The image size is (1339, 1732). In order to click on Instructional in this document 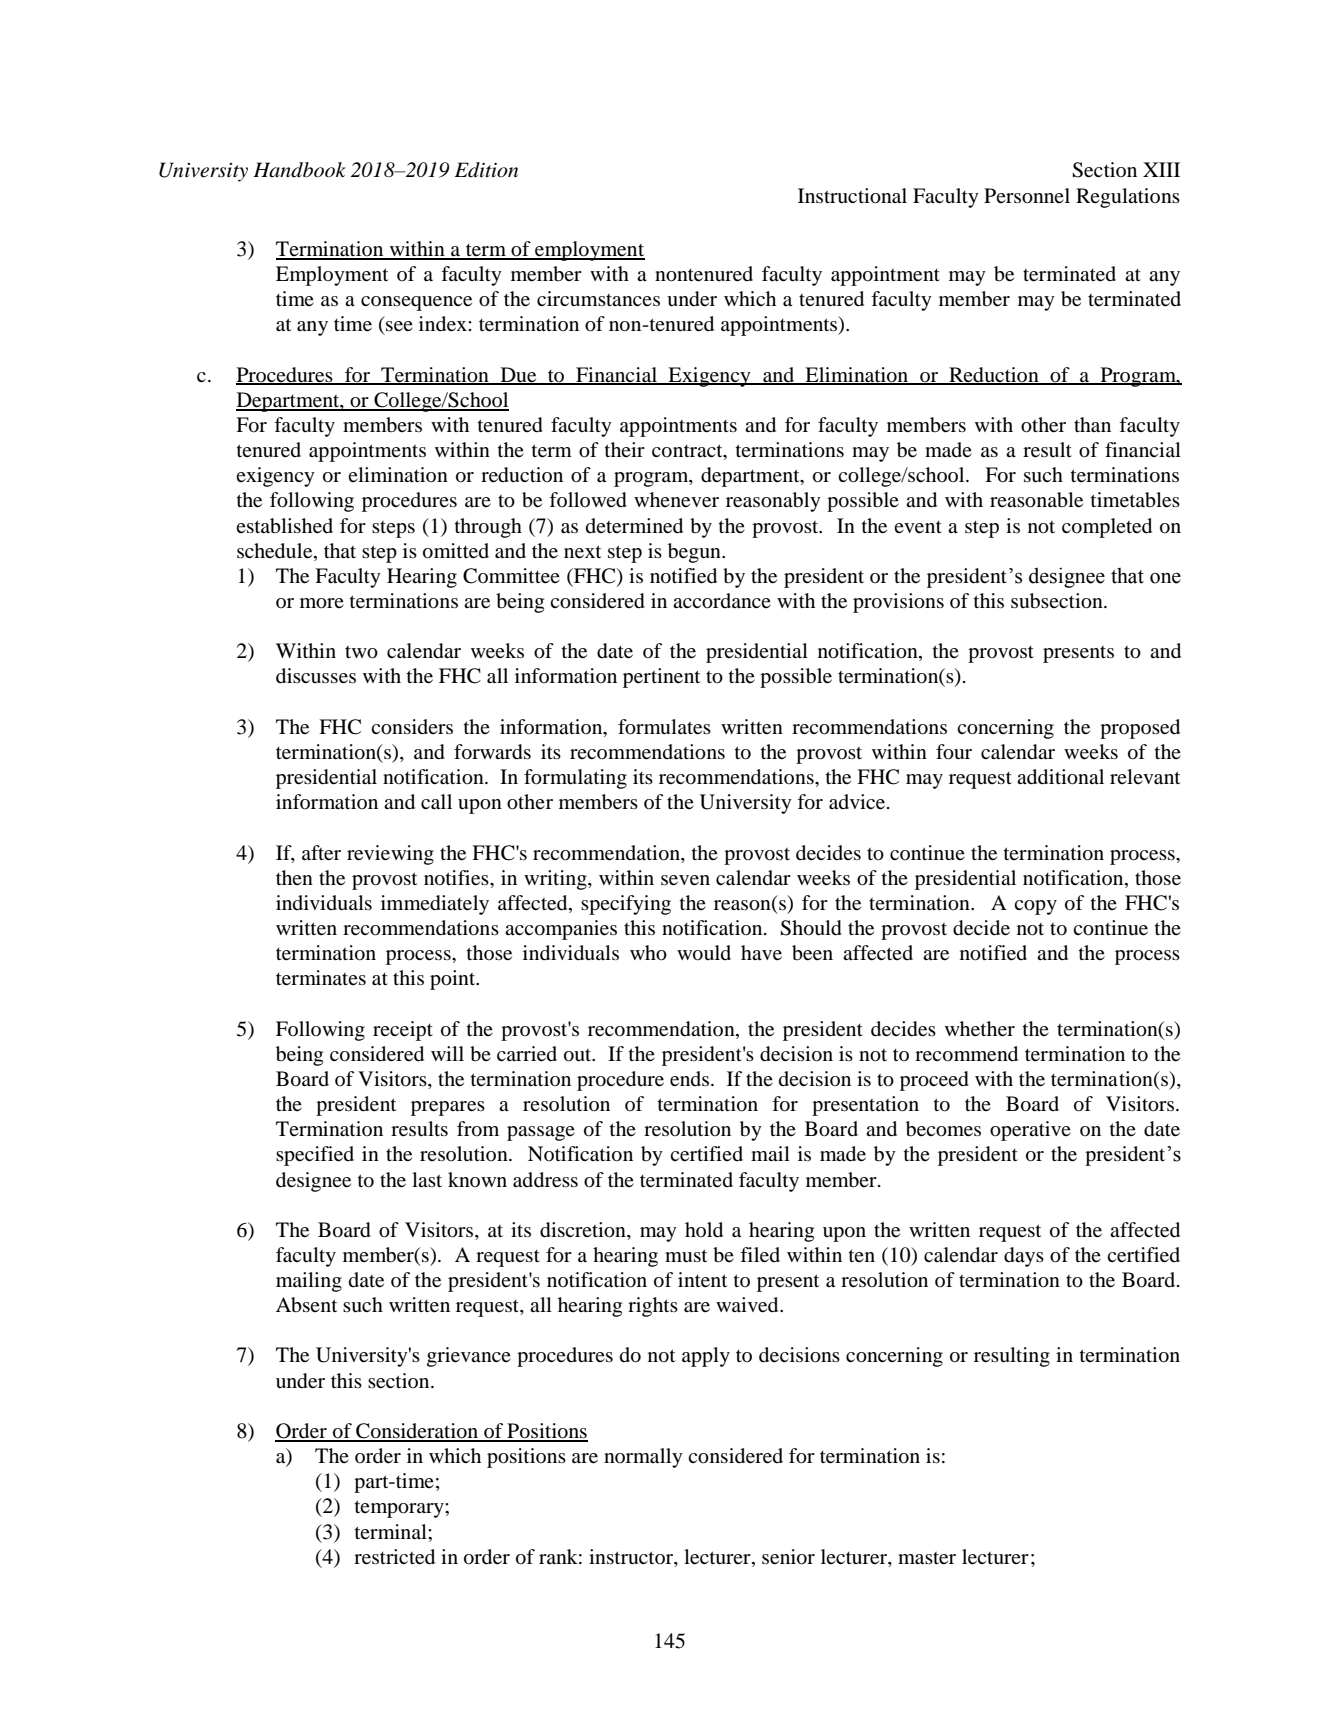, I will do `click(852, 196)`.
